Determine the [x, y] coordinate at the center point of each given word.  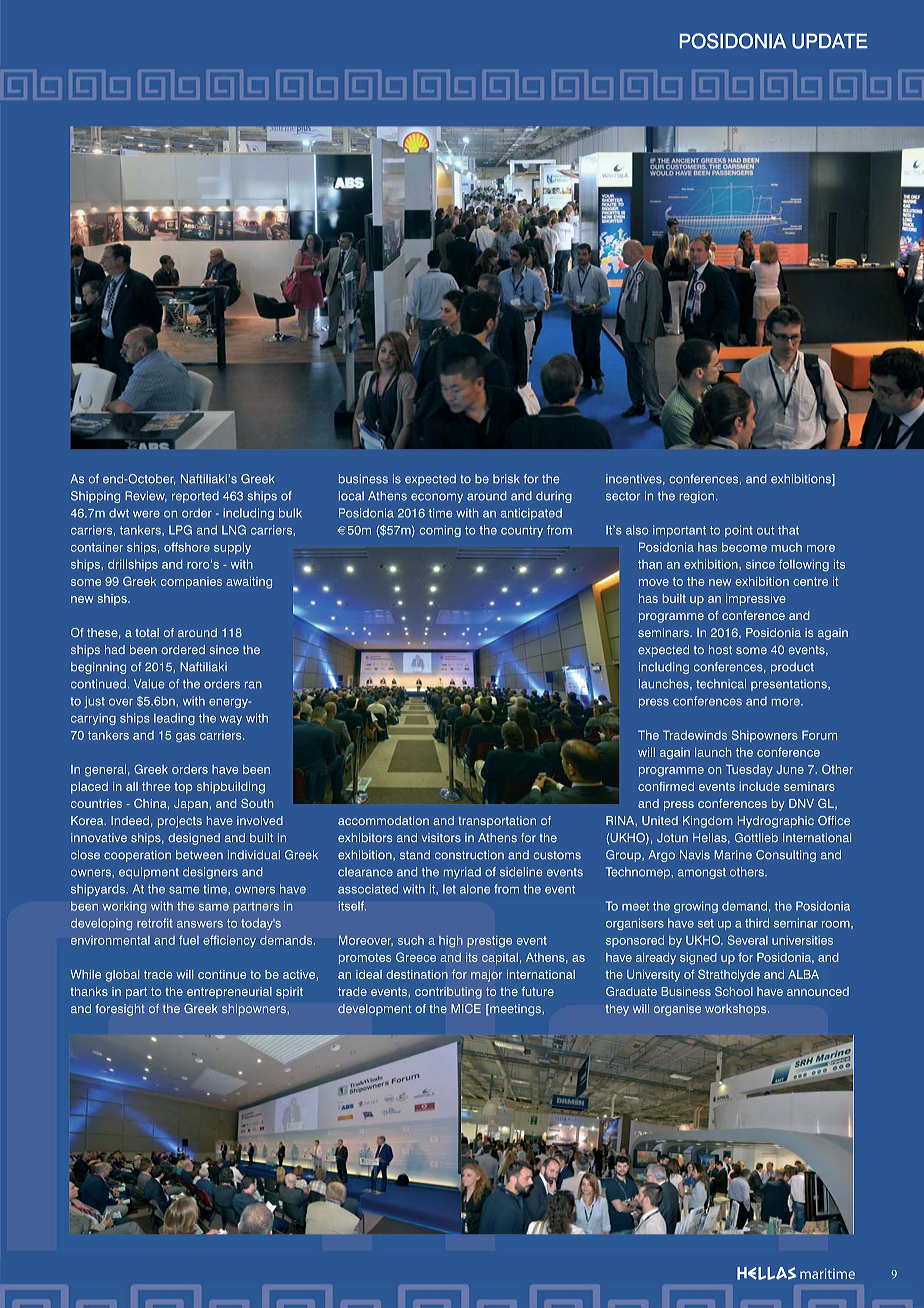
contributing [448, 993]
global [122, 976]
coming [440, 531]
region [697, 497]
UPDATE [830, 41]
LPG [180, 530]
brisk [506, 479]
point [739, 531]
